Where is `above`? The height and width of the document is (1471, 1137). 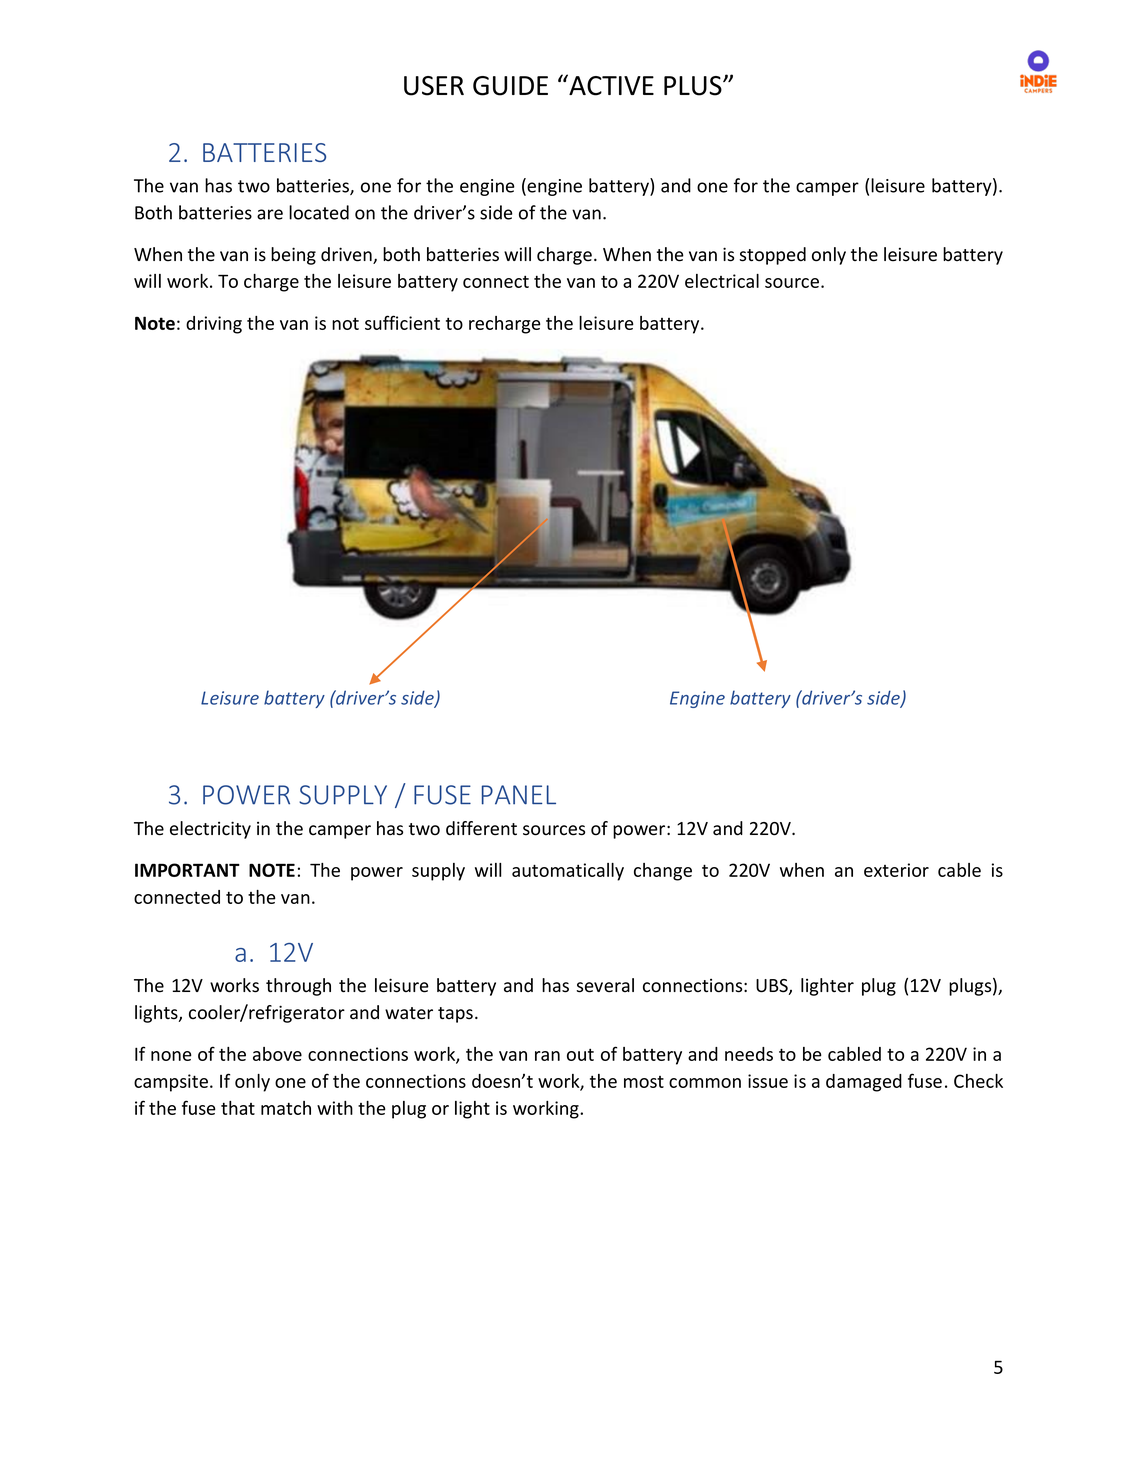
above is located at coordinates (277, 1054).
